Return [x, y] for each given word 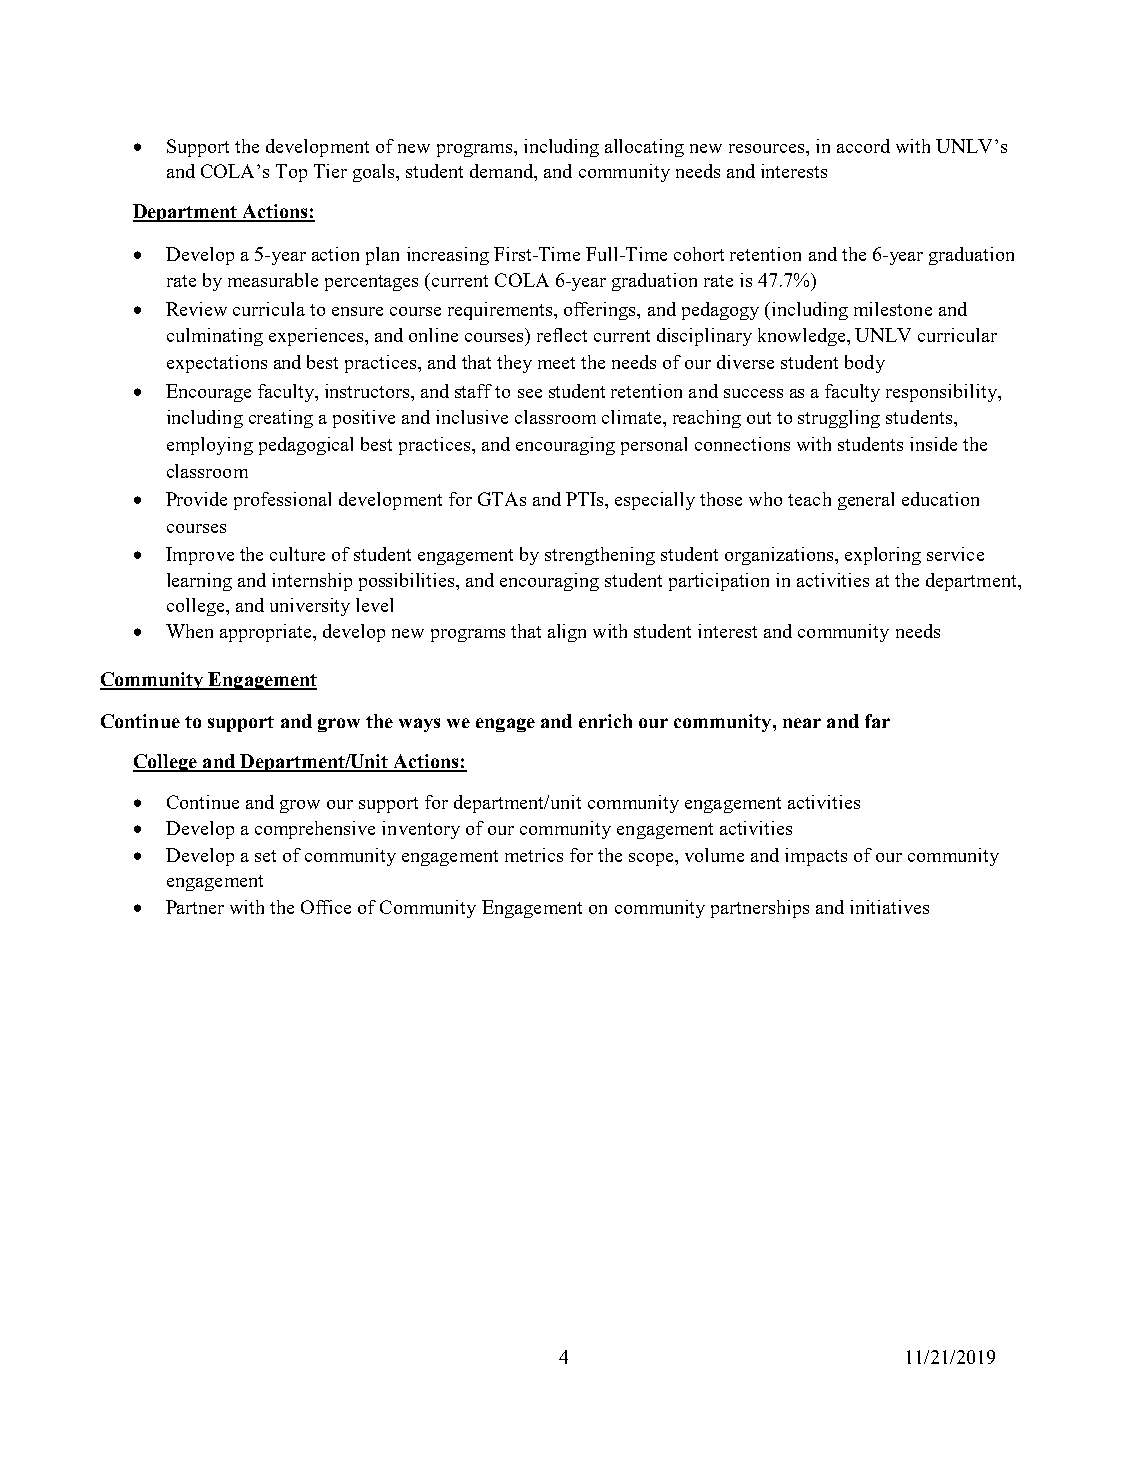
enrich [605, 721]
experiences [317, 337]
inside [933, 444]
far [877, 721]
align [567, 633]
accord [863, 146]
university [310, 607]
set [265, 856]
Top [291, 173]
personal [654, 446]
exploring [883, 556]
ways [419, 725]
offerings [601, 311]
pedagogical [306, 446]
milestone [893, 309]
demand [503, 171]
